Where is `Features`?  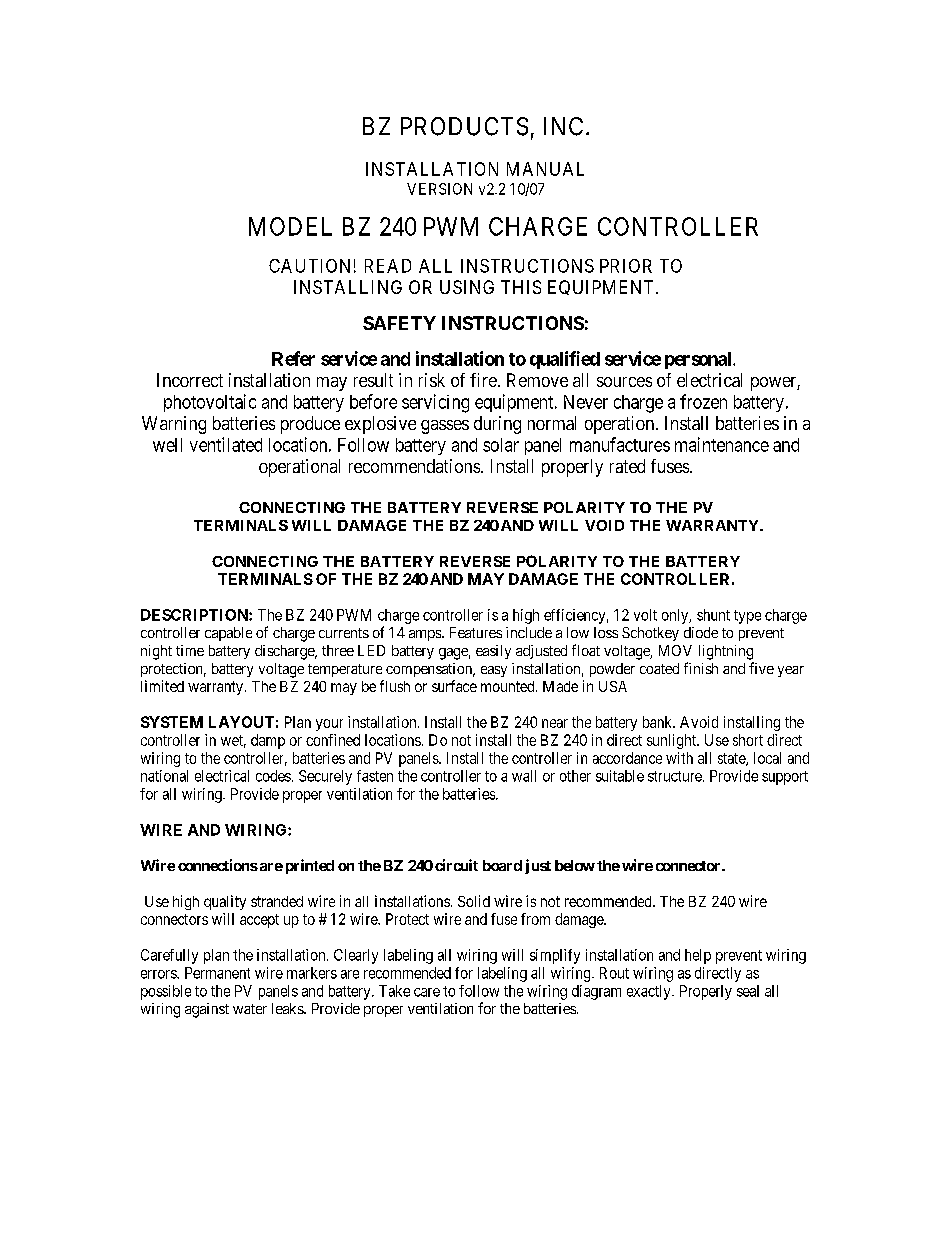
Features is located at coordinates (476, 632).
